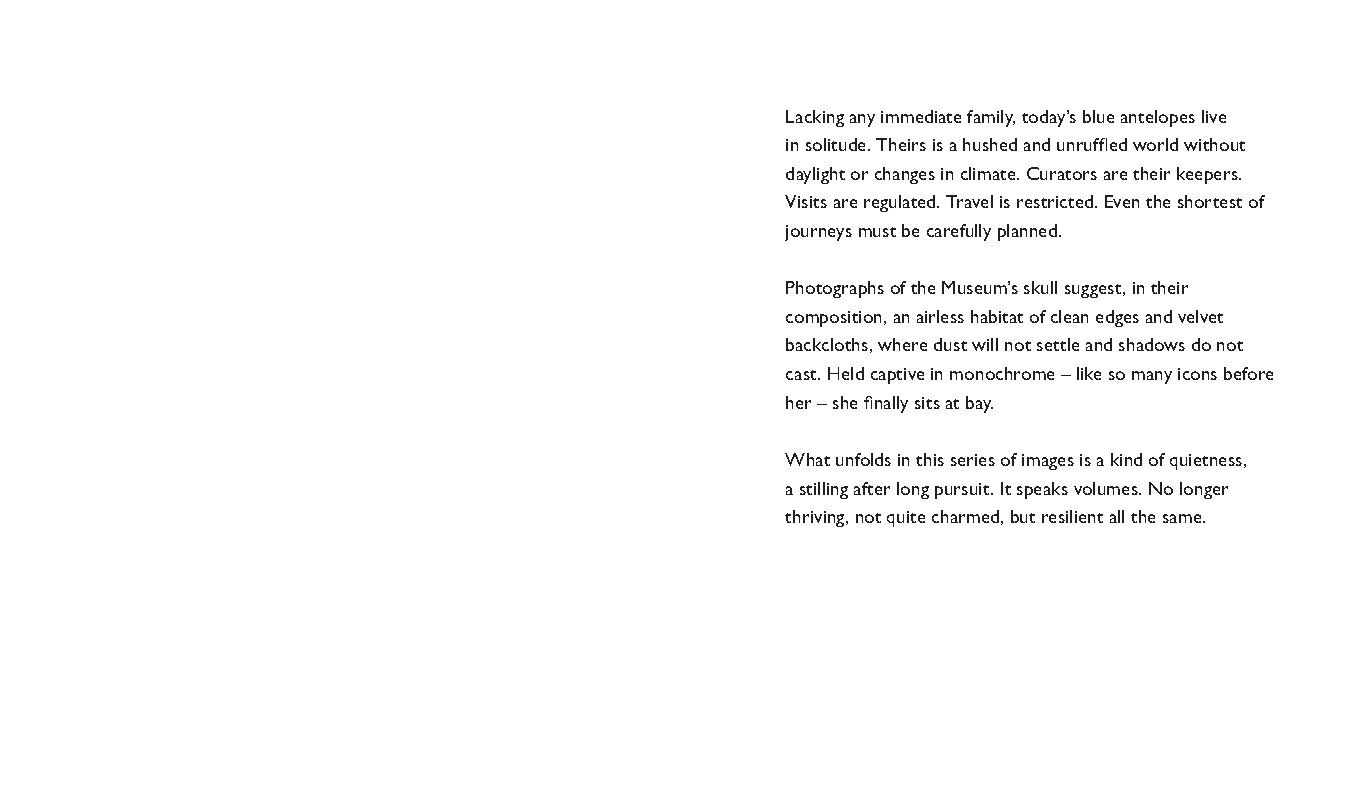 Image resolution: width=1352 pixels, height=811 pixels. What do you see at coordinates (1027, 232) in the image?
I see `planned` at bounding box center [1027, 232].
